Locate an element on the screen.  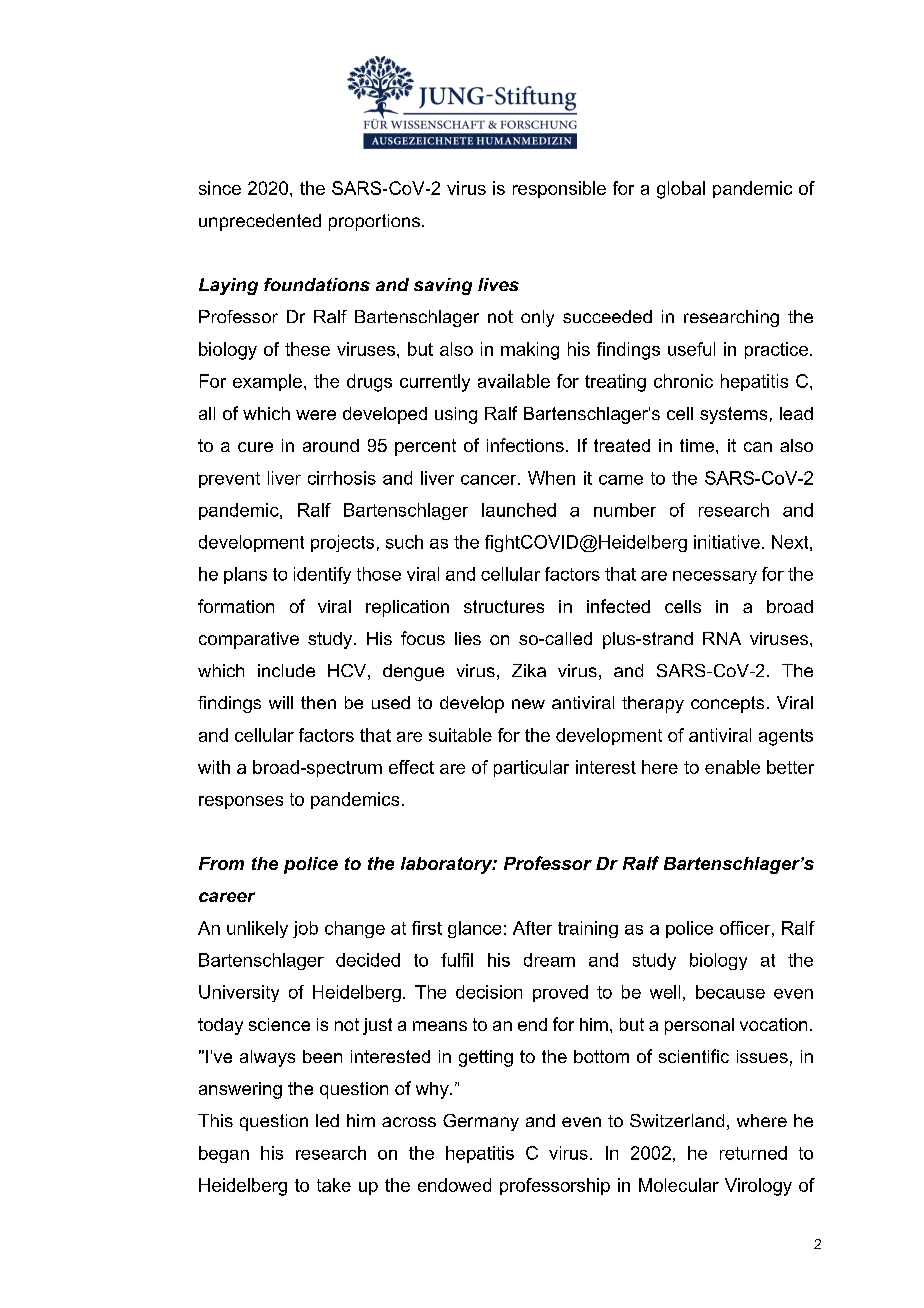
responsible is located at coordinates (559, 189).
